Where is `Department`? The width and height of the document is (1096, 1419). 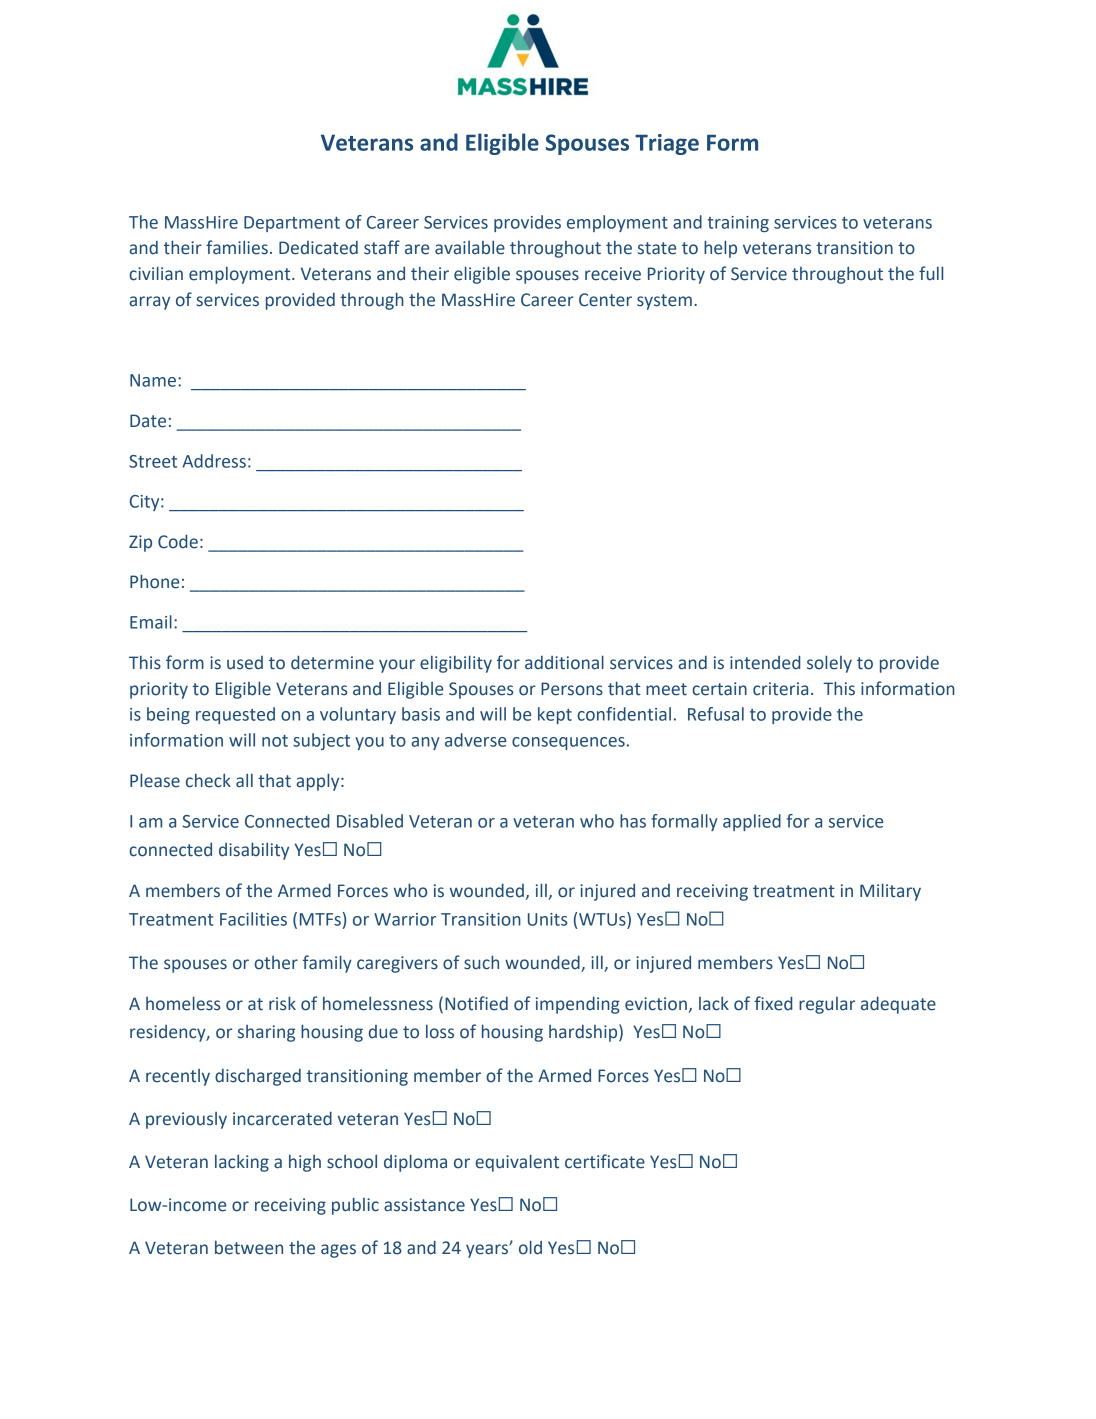
Department is located at coordinates (292, 224).
